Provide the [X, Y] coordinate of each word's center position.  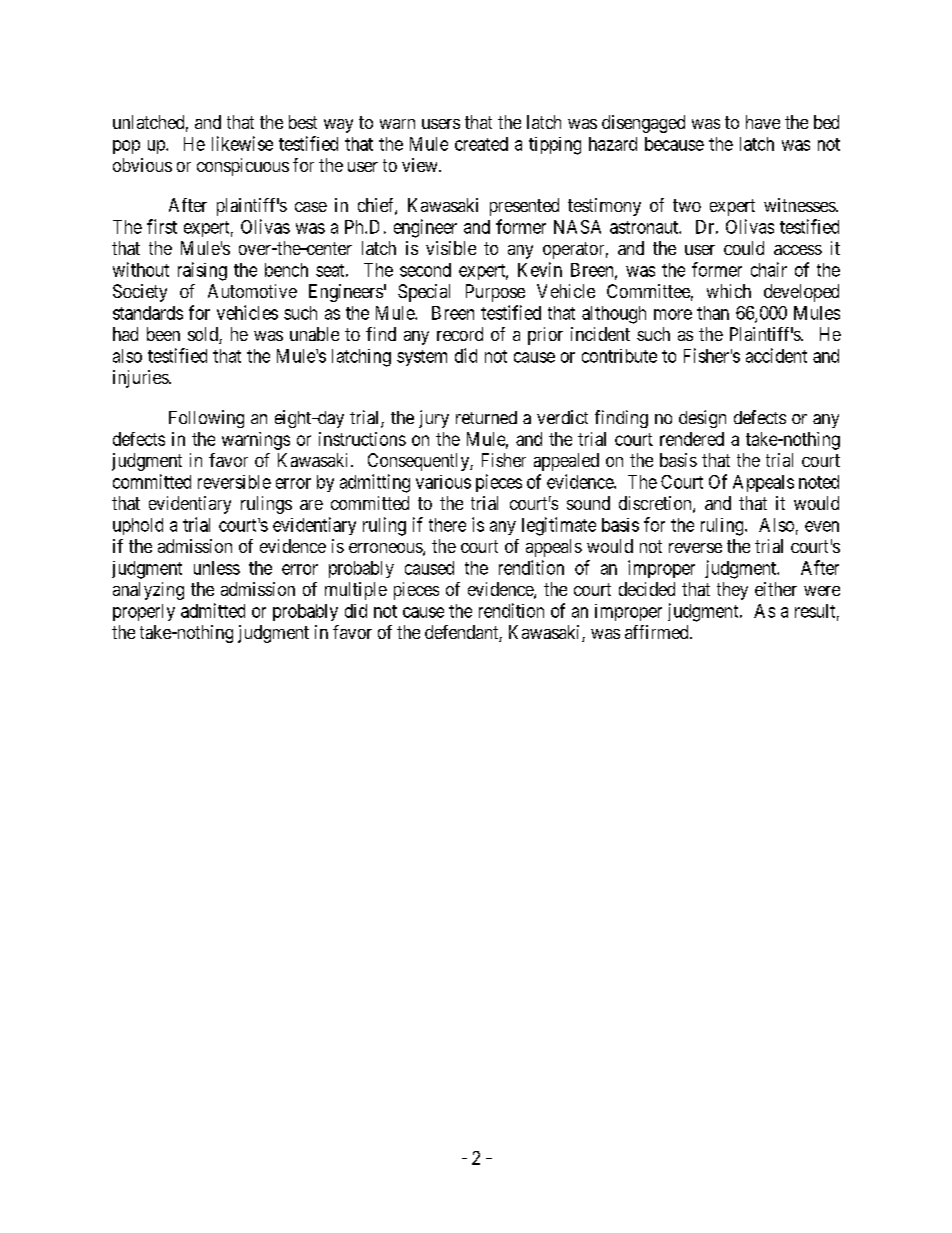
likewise [242, 143]
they [732, 591]
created [481, 144]
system [422, 358]
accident [776, 355]
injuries [141, 379]
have [763, 122]
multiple [356, 591]
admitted [213, 610]
